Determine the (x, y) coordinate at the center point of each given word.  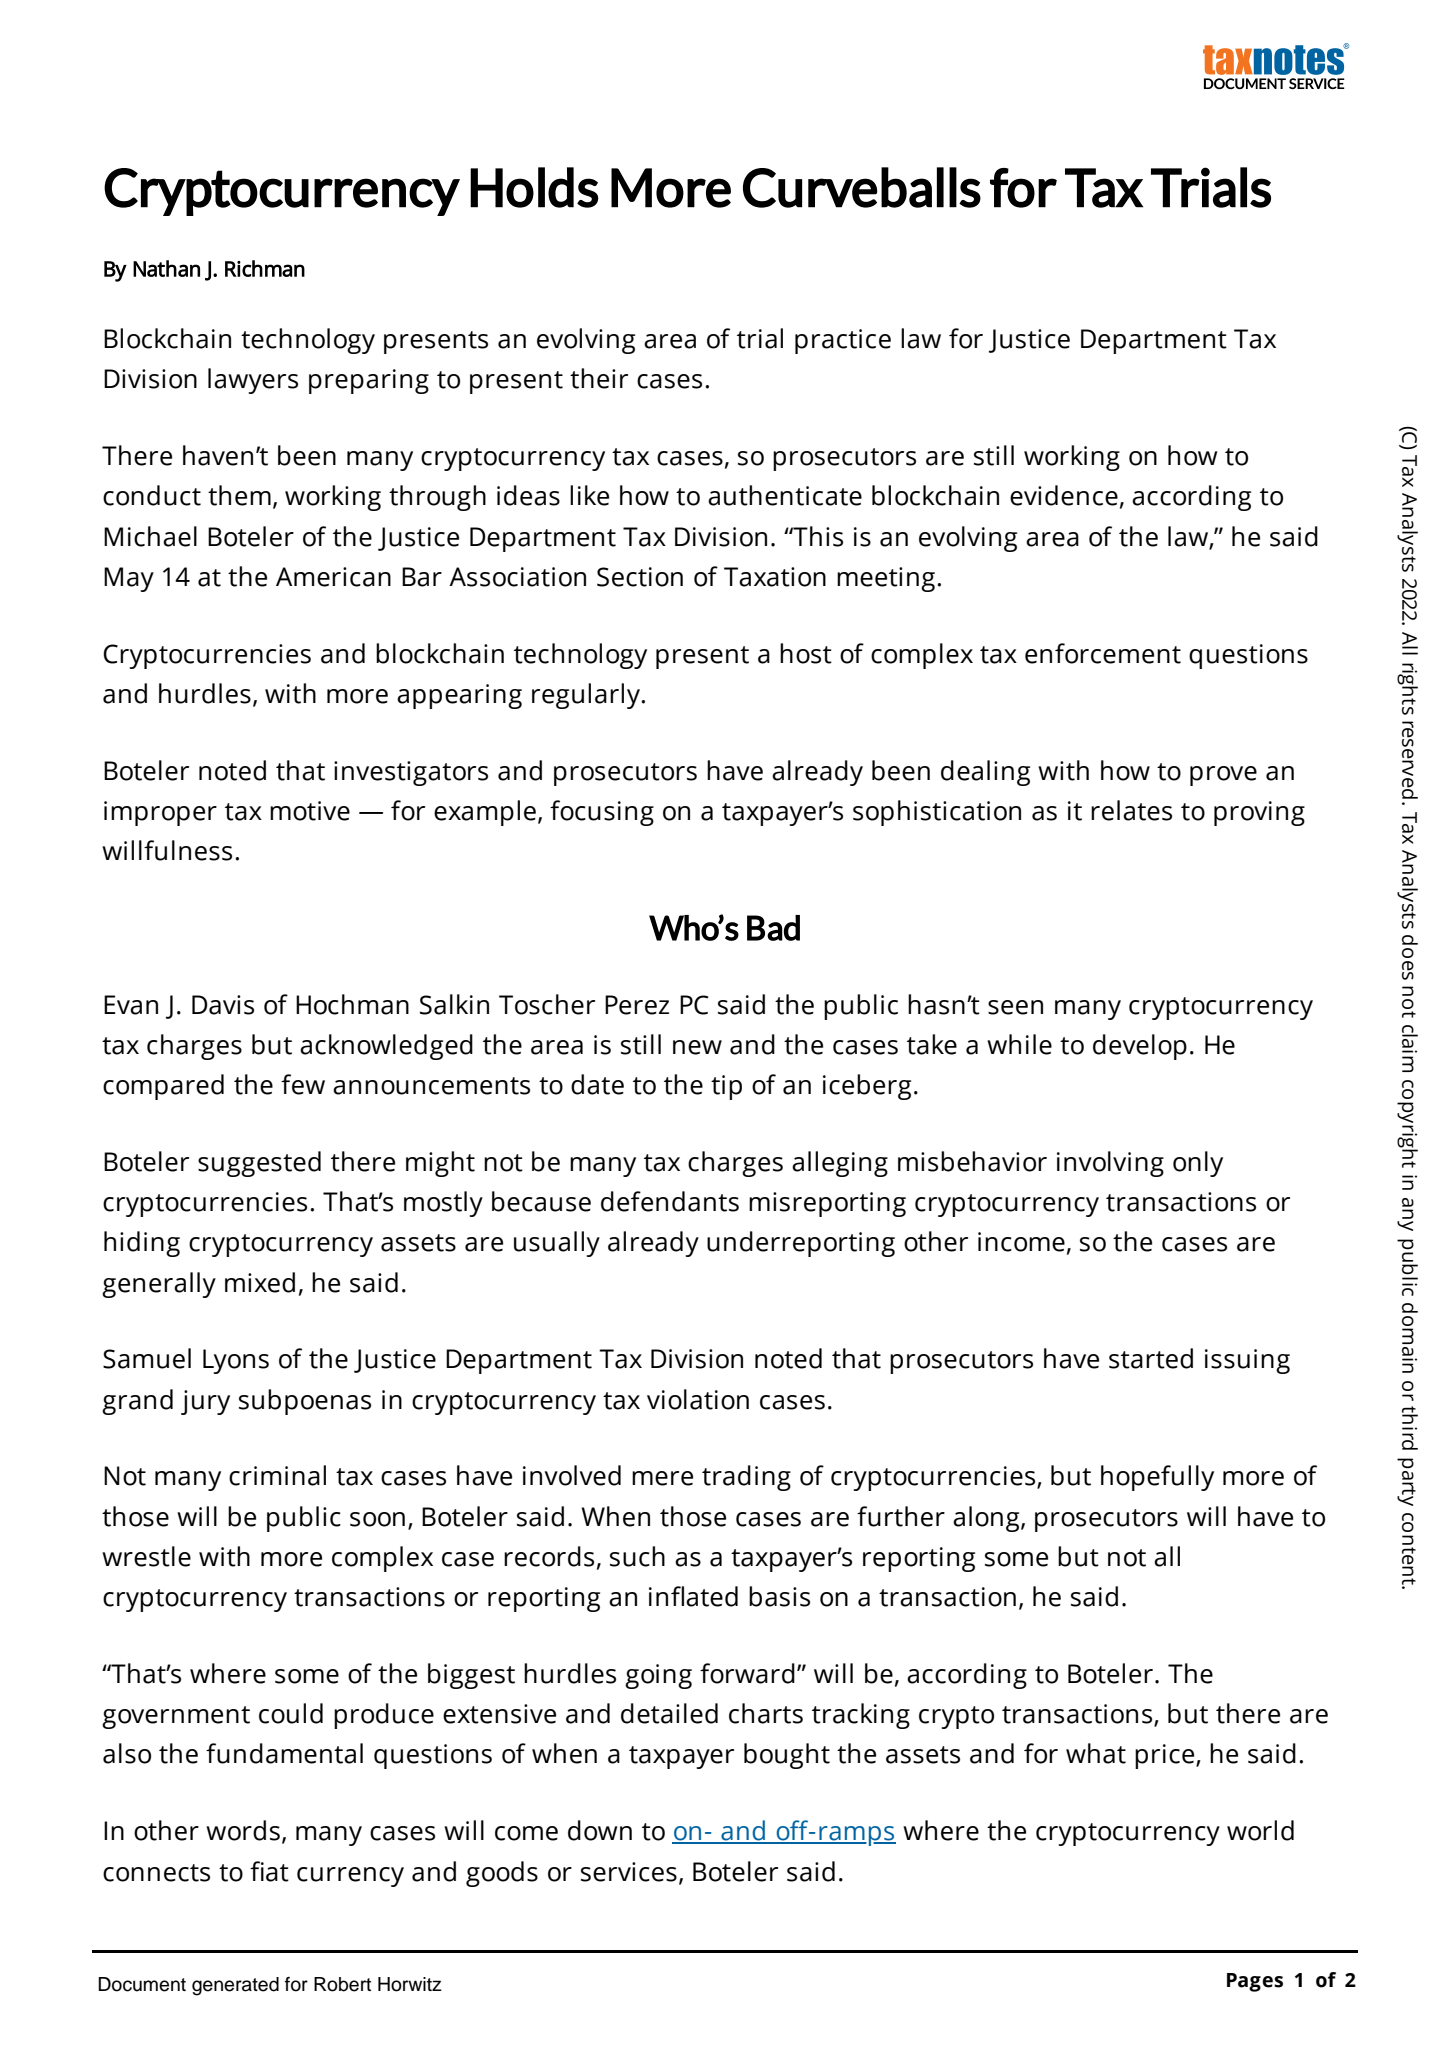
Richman (265, 268)
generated (235, 1986)
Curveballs (862, 187)
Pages (1255, 1982)
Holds (534, 187)
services (629, 1872)
